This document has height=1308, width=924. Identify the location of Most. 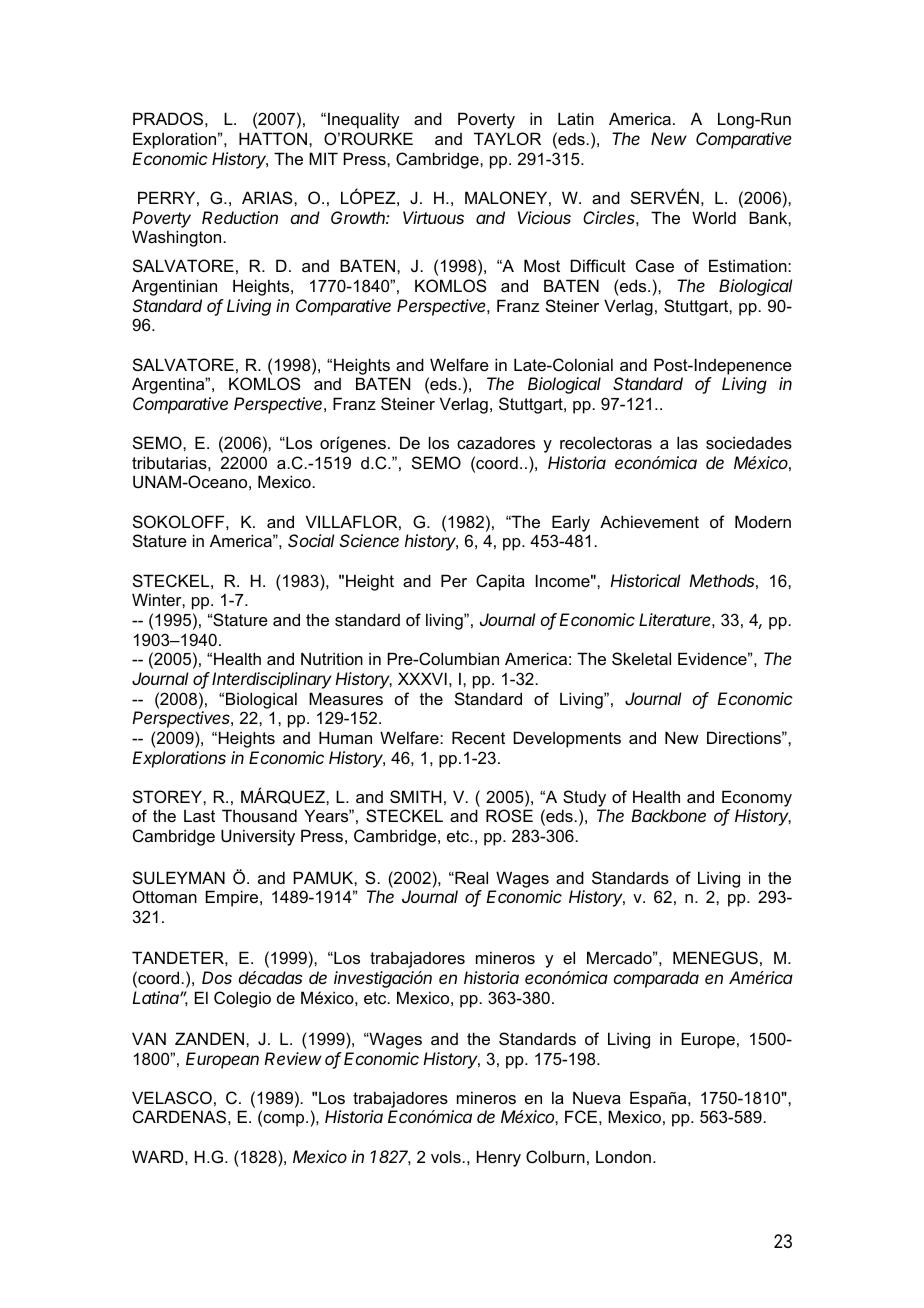
(542, 265).
